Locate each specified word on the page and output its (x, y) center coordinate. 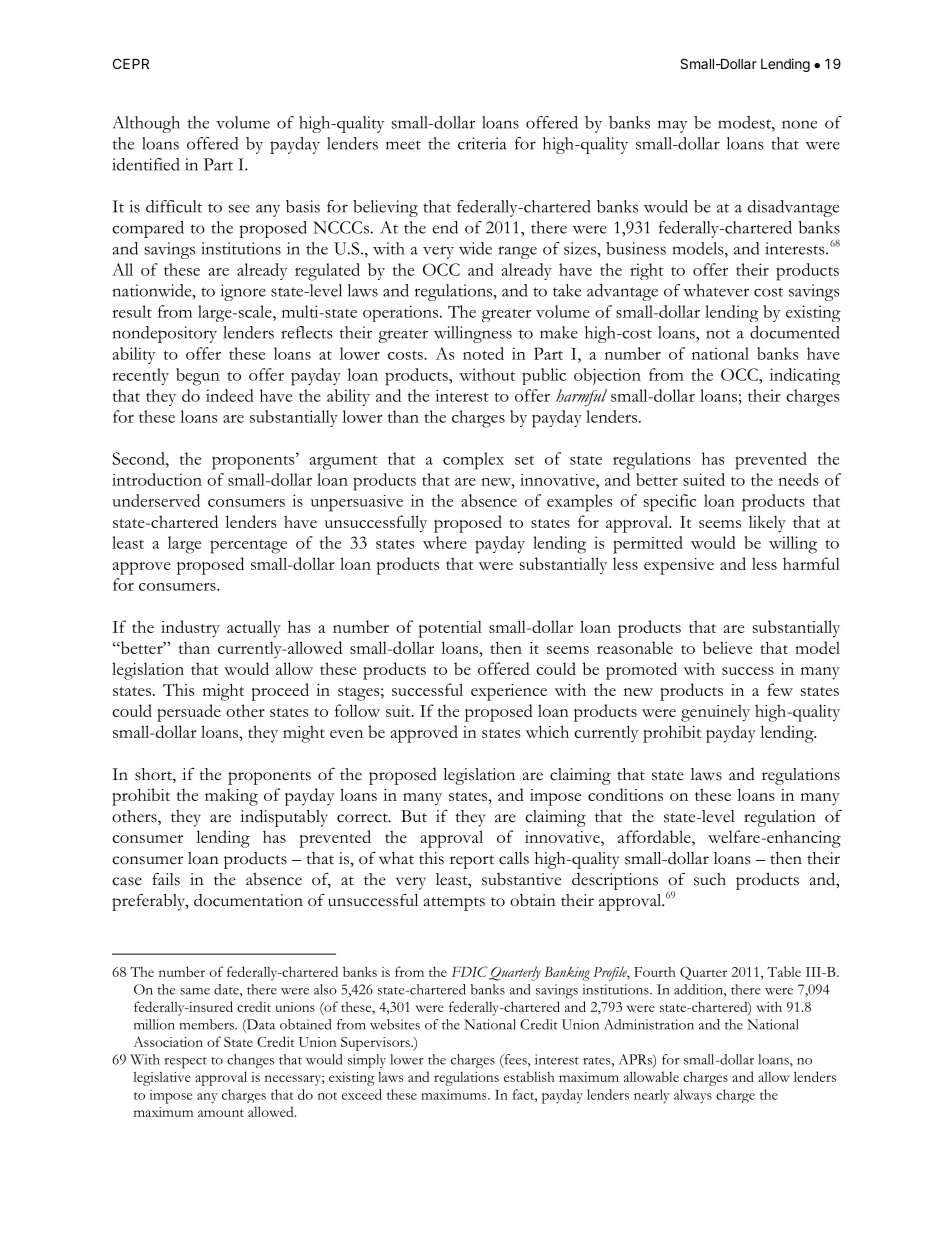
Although (146, 124)
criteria (482, 143)
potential (450, 629)
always (693, 1096)
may (672, 126)
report (472, 862)
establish (529, 1076)
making (231, 797)
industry (190, 629)
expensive (679, 566)
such (710, 879)
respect (185, 1063)
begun (198, 377)
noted (483, 353)
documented (795, 332)
